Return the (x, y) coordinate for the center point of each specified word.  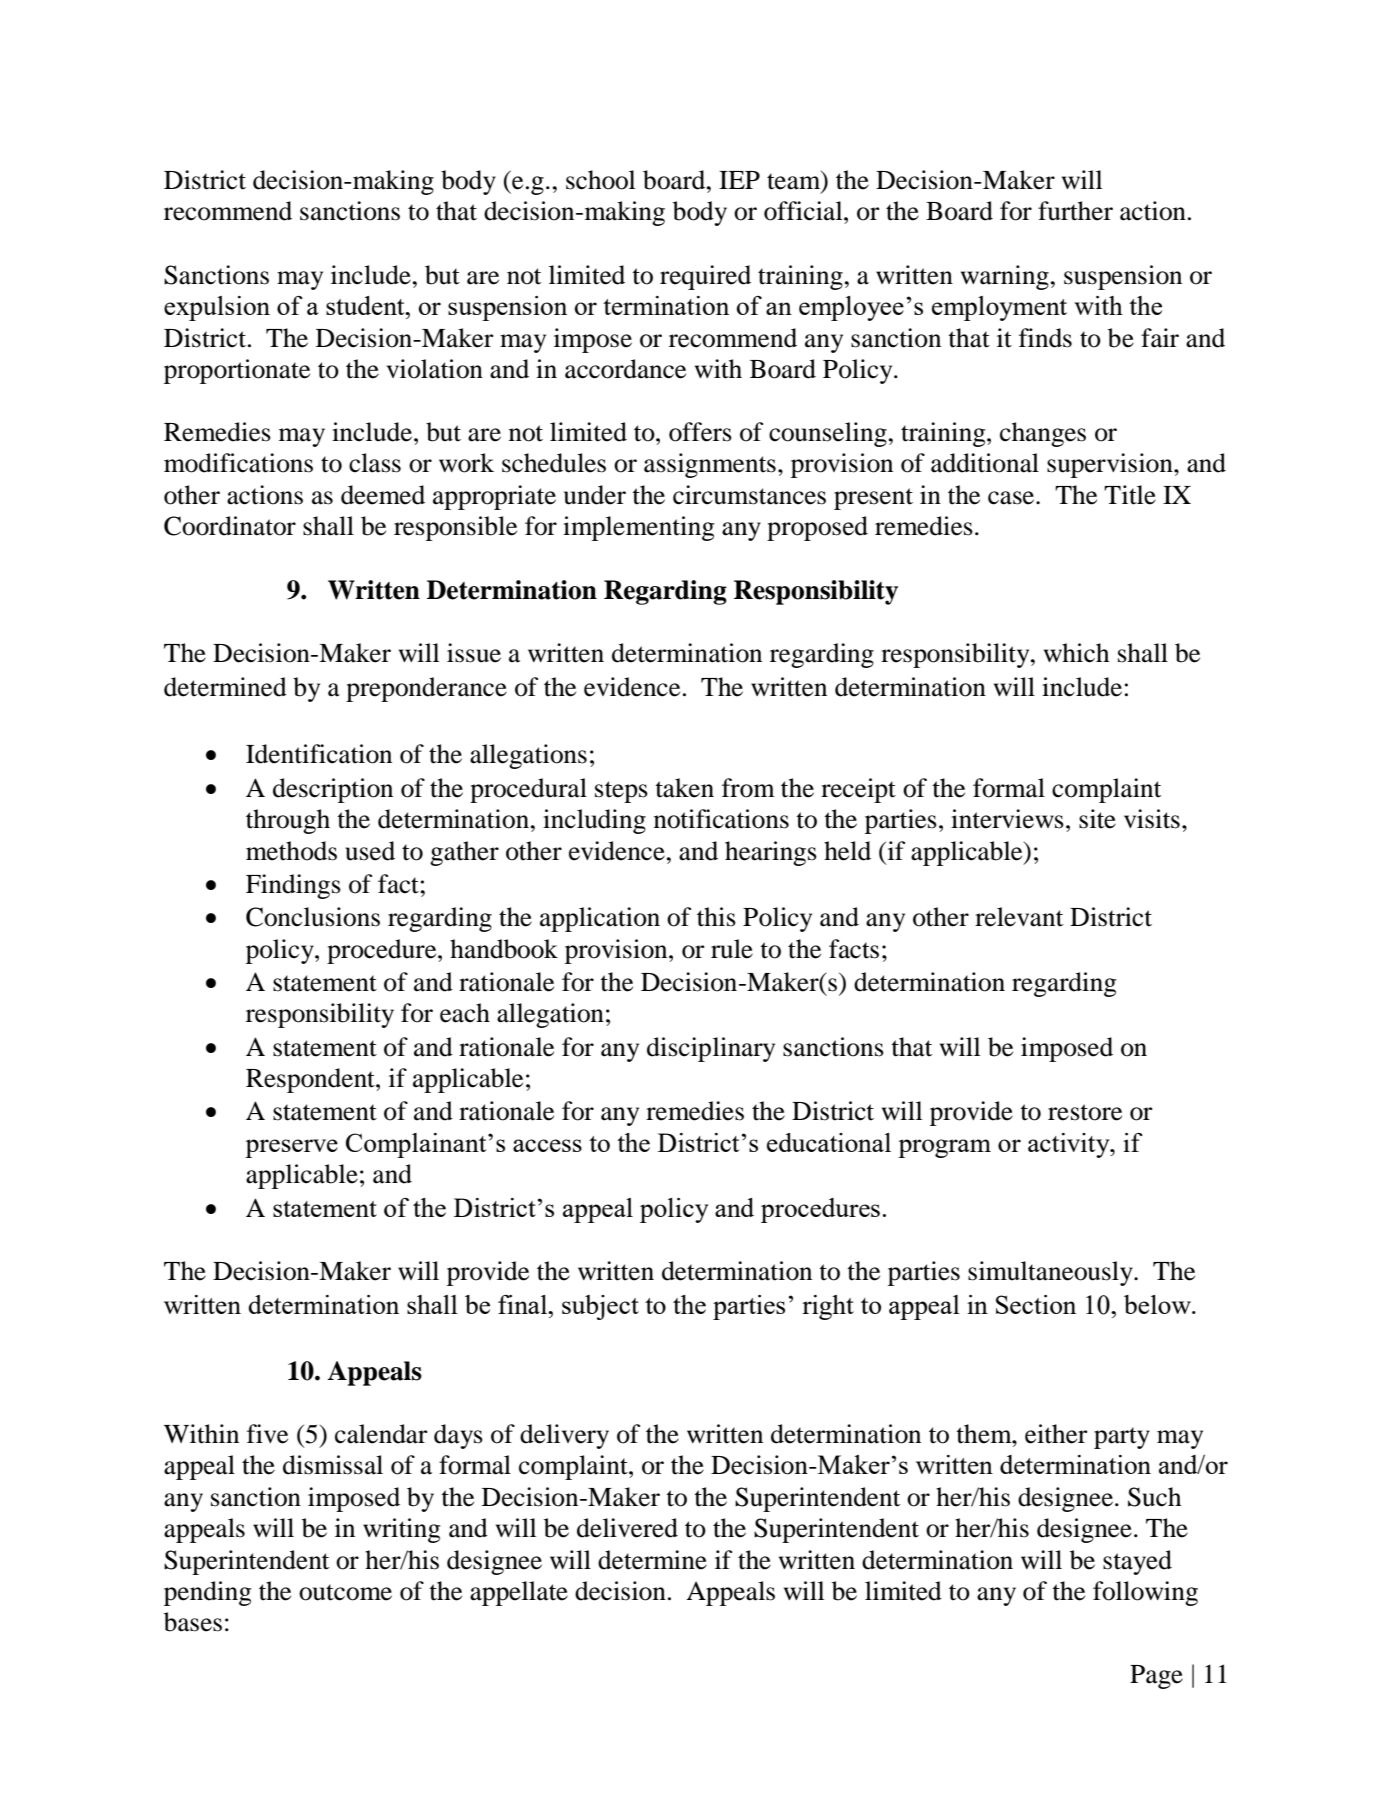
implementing (638, 528)
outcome (345, 1592)
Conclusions (313, 917)
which (1076, 653)
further (1075, 211)
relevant (1019, 917)
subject (600, 1307)
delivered (627, 1528)
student (366, 305)
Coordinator (230, 526)
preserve (291, 1148)
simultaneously (1051, 1273)
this (716, 917)
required (705, 277)
